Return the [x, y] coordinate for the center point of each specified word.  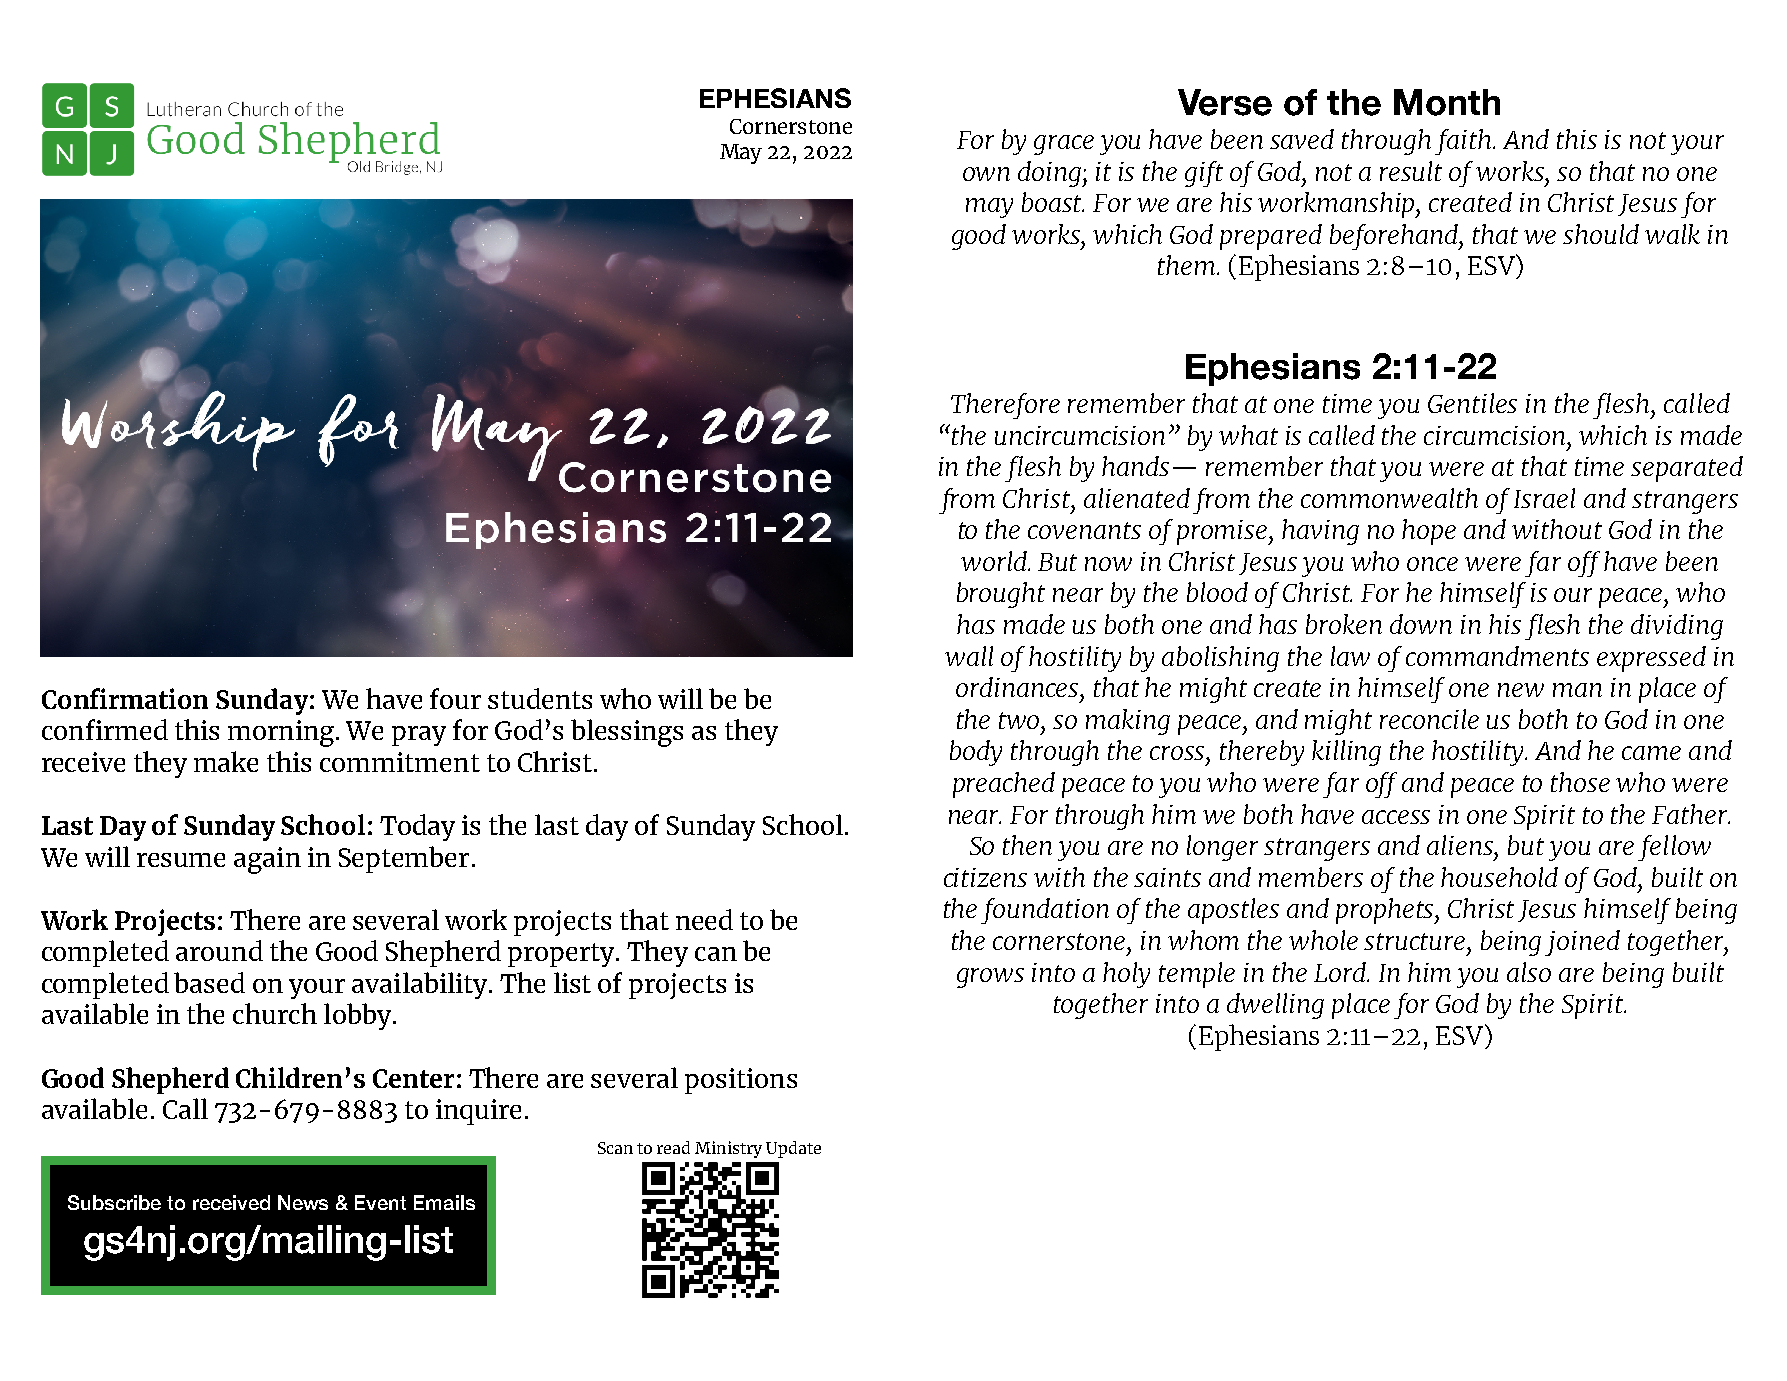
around [219, 950]
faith [1464, 142]
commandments [1497, 656]
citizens [985, 877]
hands [1135, 466]
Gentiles [1472, 403]
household [1499, 877]
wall [969, 656]
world [995, 561]
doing [1051, 174]
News [303, 1202]
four [455, 698]
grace [1064, 145]
